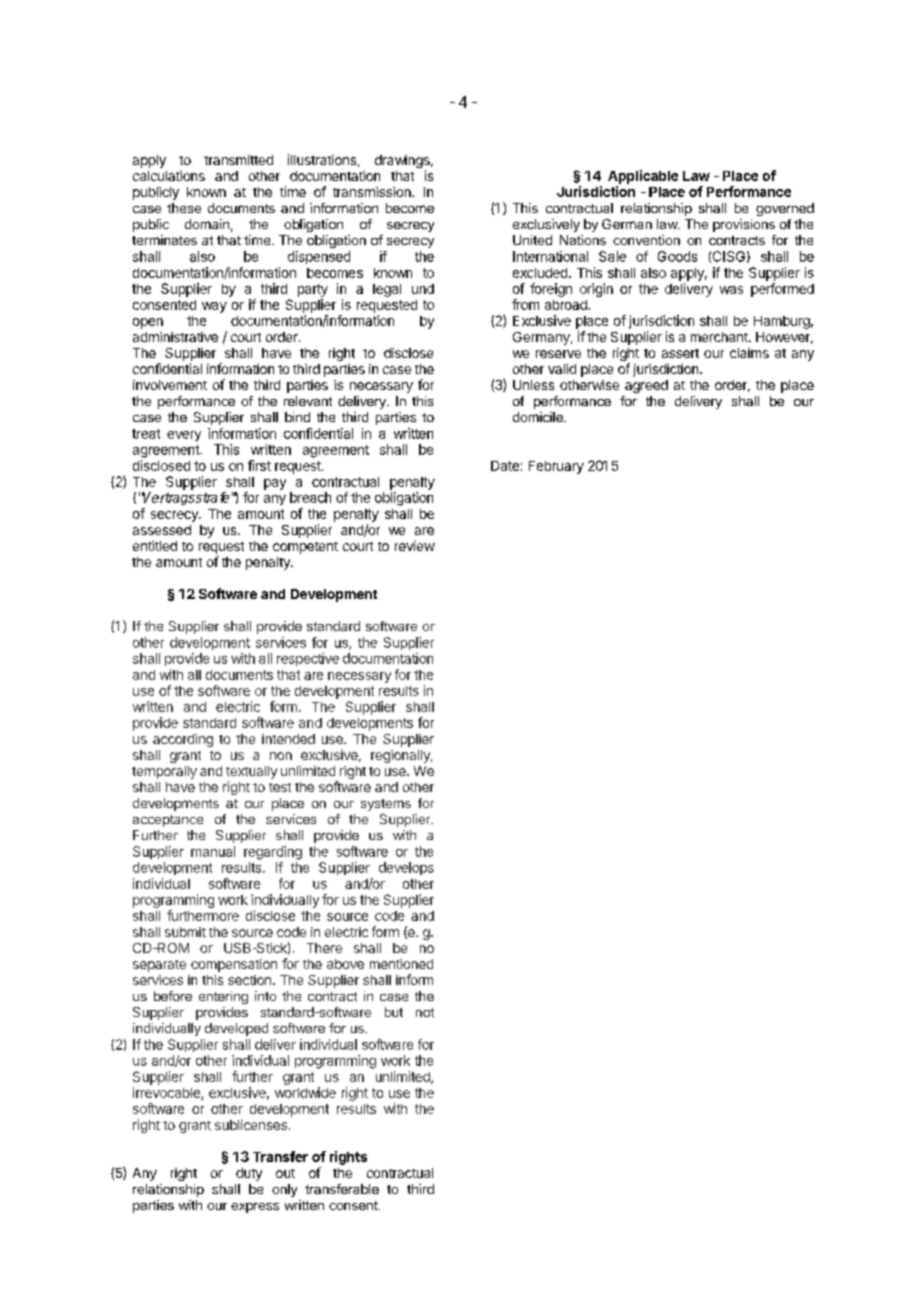 The image size is (924, 1308). Describe the element at coordinates (386, 805) in the screenshot. I see `systems` at that location.
